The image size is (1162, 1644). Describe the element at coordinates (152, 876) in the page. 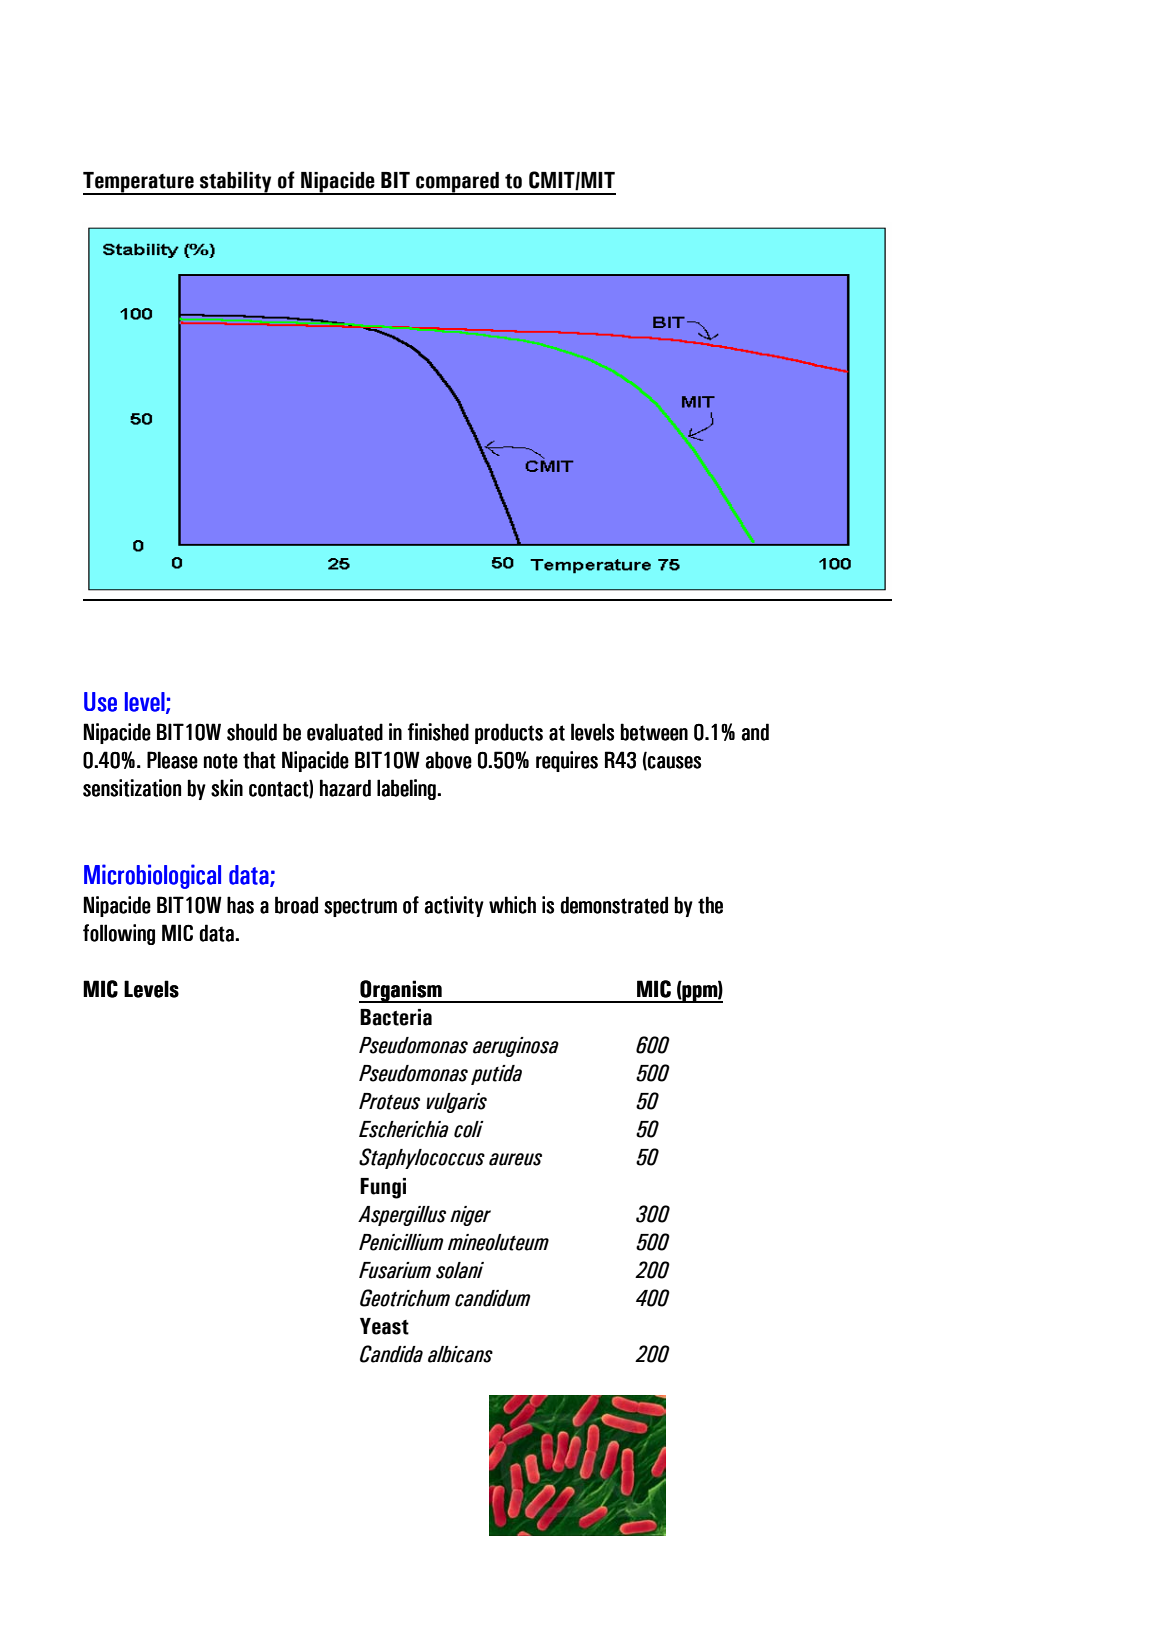

I see `Microbiological` at that location.
